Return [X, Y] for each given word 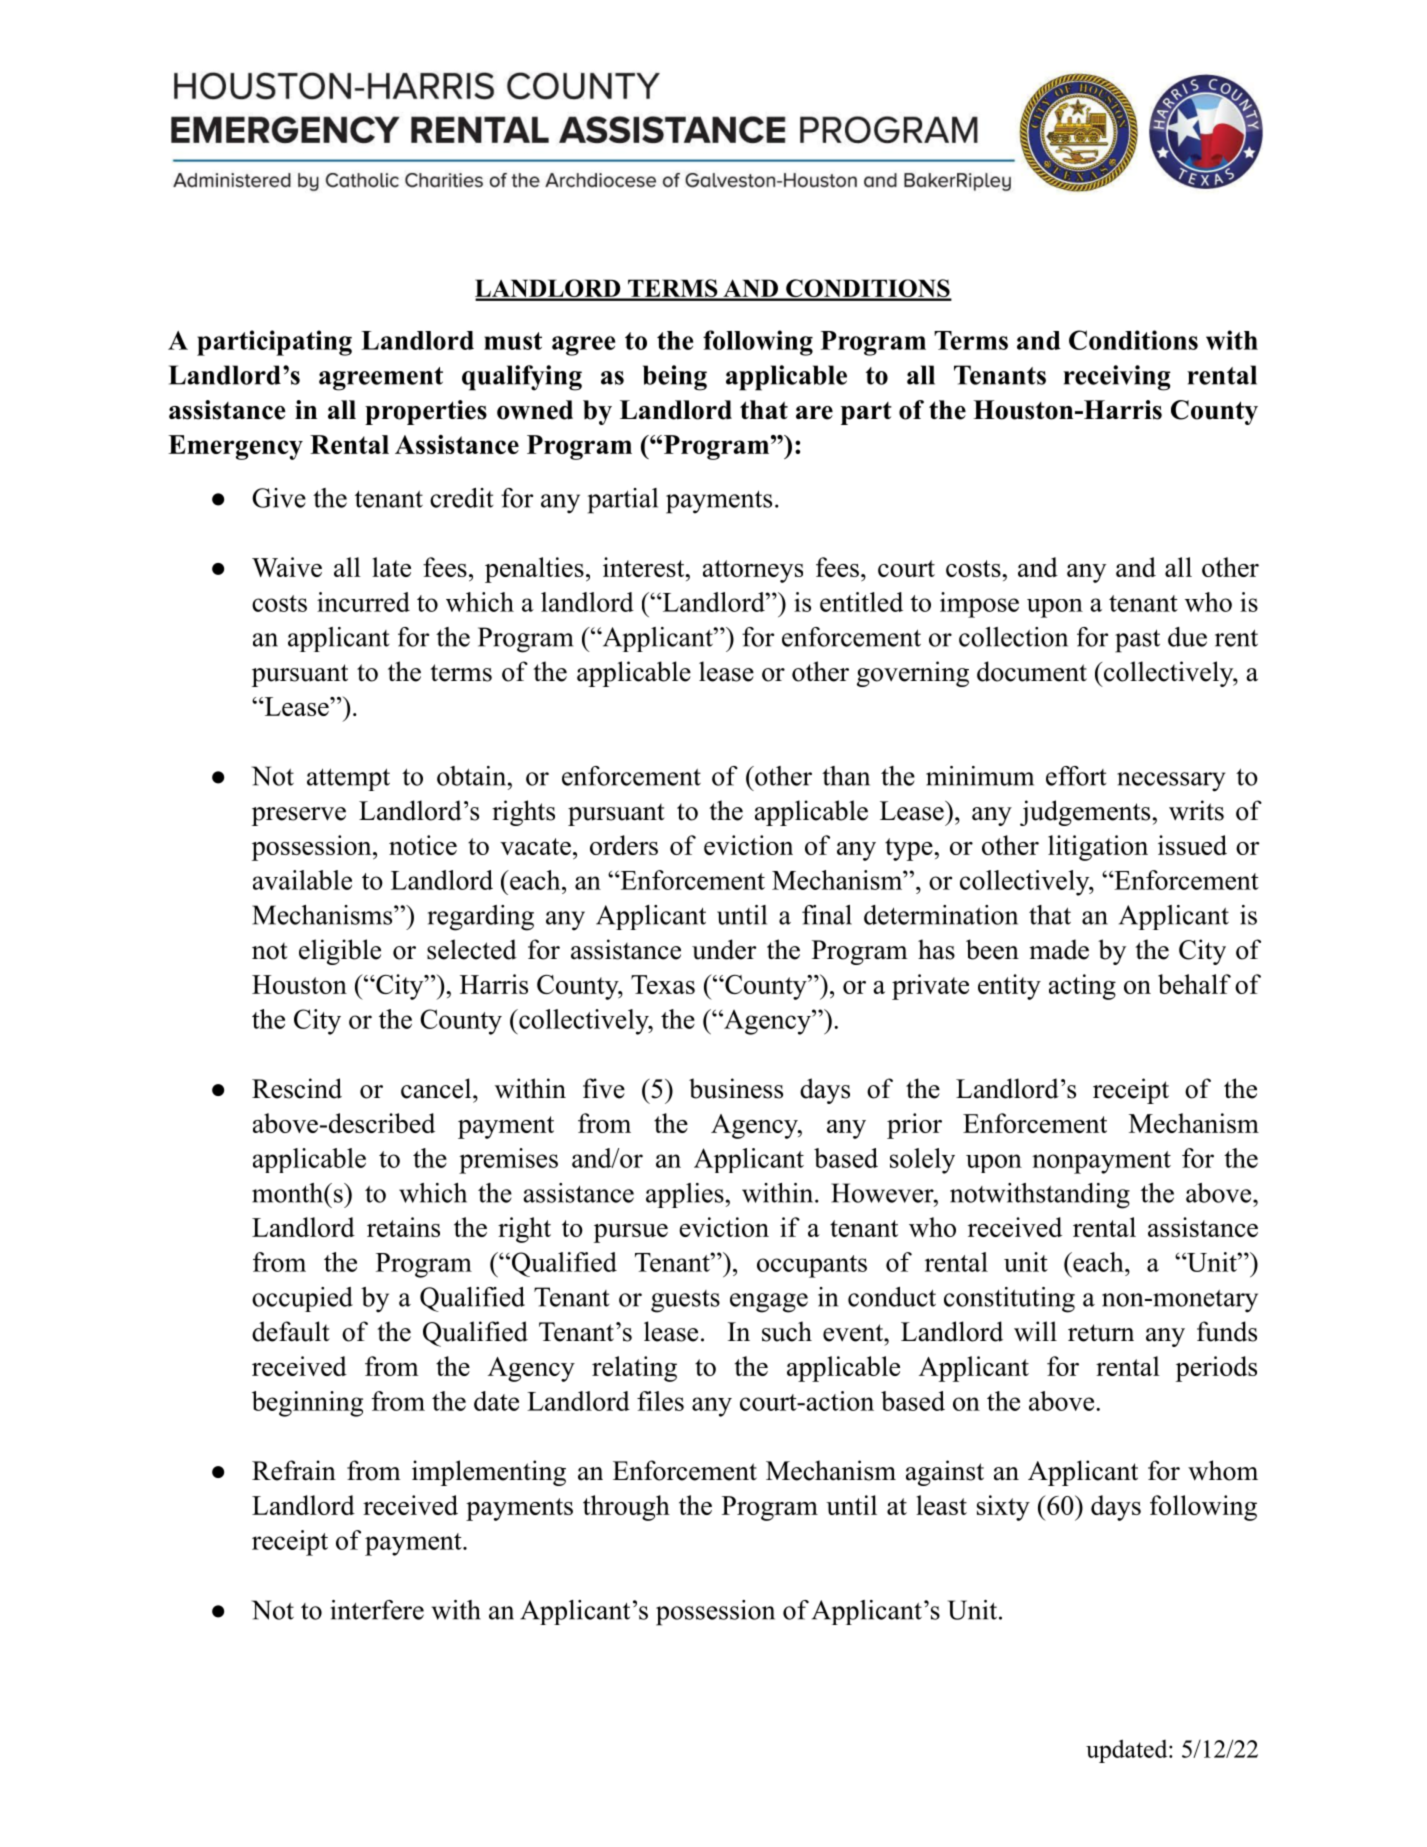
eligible [340, 952]
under [724, 949]
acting [1082, 987]
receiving [1117, 378]
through [626, 1508]
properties [426, 412]
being [675, 378]
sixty [1003, 1508]
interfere [377, 1610]
